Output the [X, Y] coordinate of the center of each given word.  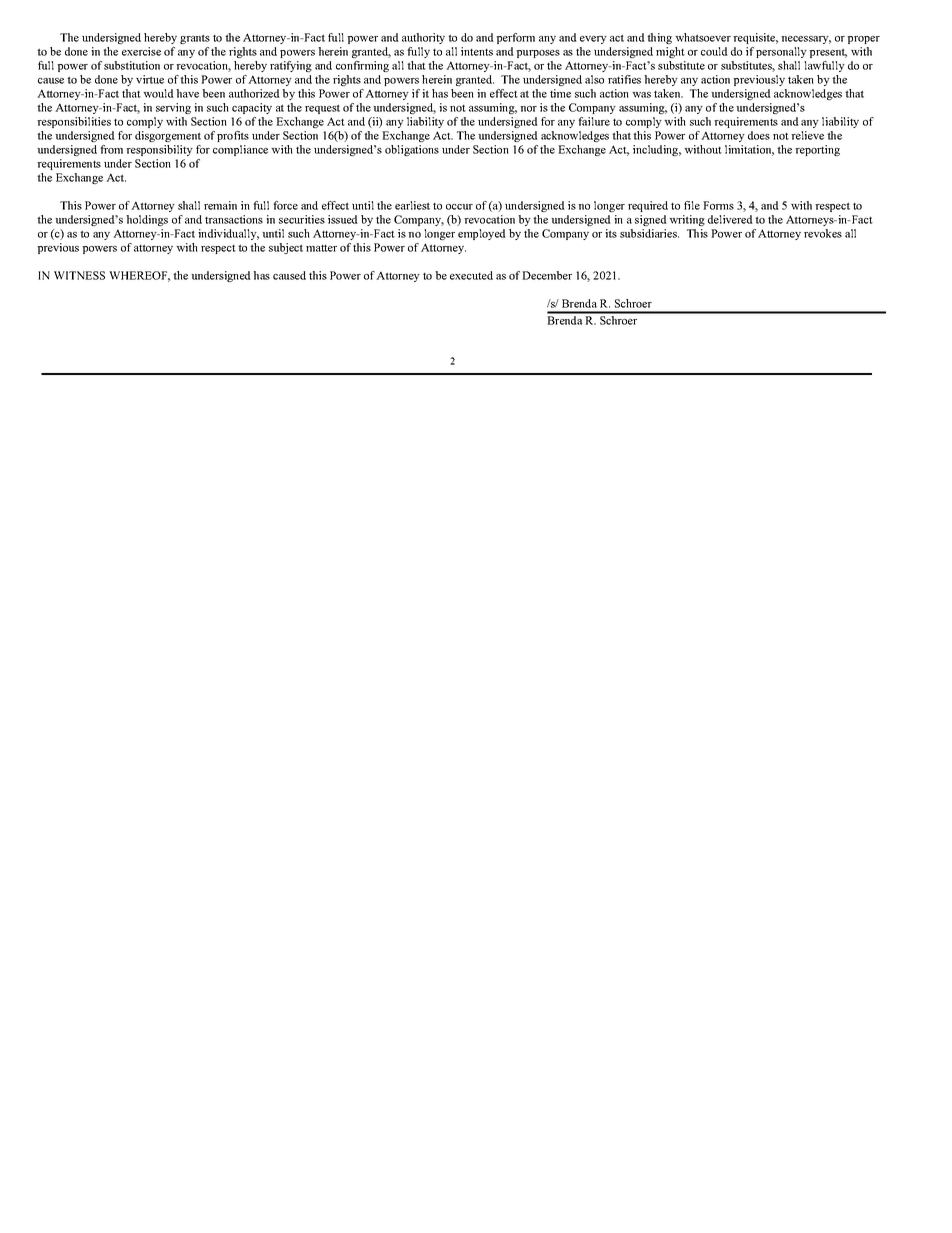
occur [459, 207]
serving [173, 108]
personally [781, 52]
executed [471, 275]
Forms [718, 205]
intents [477, 51]
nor [528, 109]
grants [195, 39]
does [759, 135]
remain [220, 205]
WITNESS [79, 275]
